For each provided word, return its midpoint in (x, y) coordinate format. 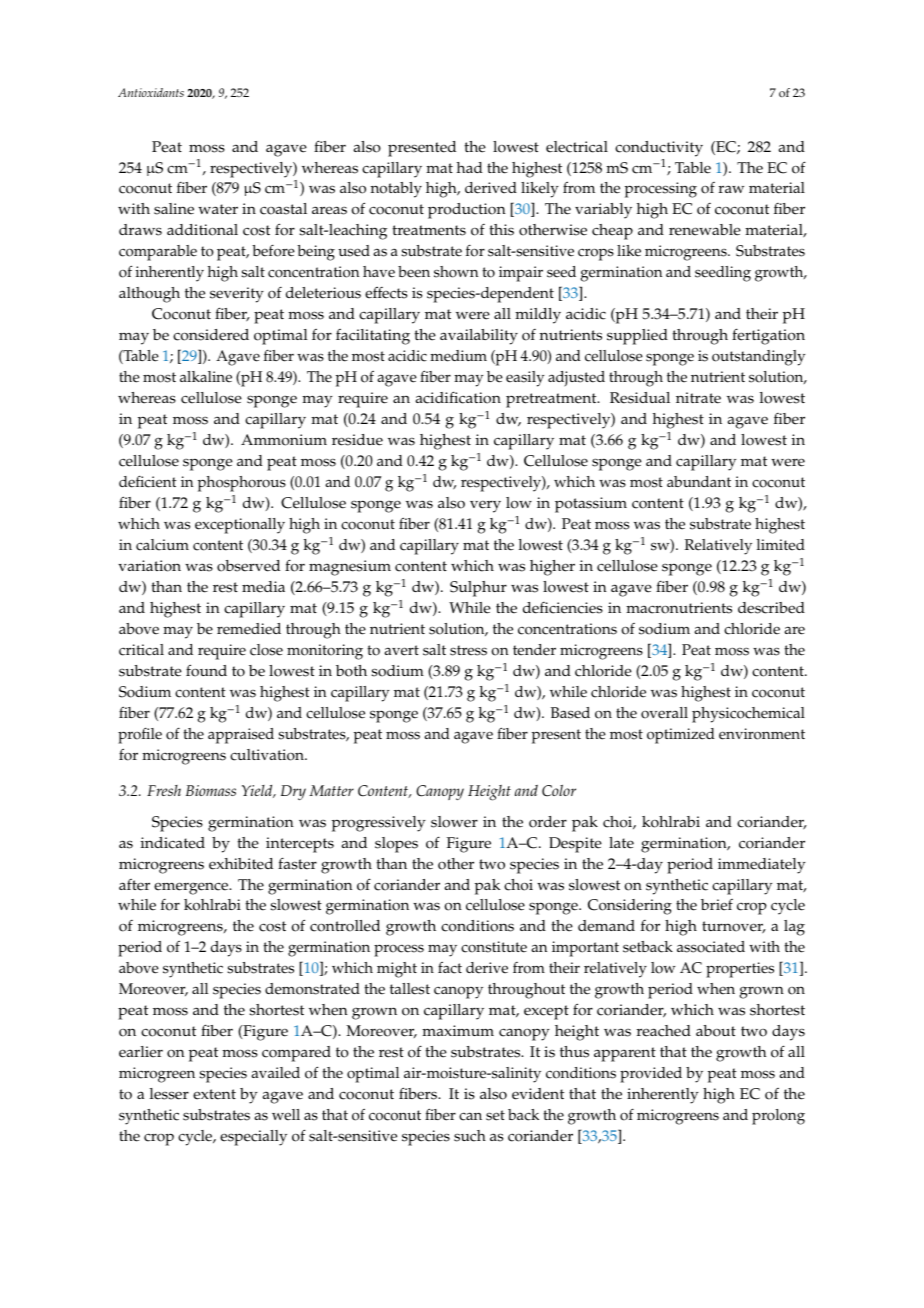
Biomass (211, 790)
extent (214, 1094)
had (470, 167)
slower (454, 822)
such (470, 1136)
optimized (681, 736)
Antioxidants (151, 92)
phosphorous (242, 484)
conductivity (659, 149)
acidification (458, 397)
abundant (699, 481)
